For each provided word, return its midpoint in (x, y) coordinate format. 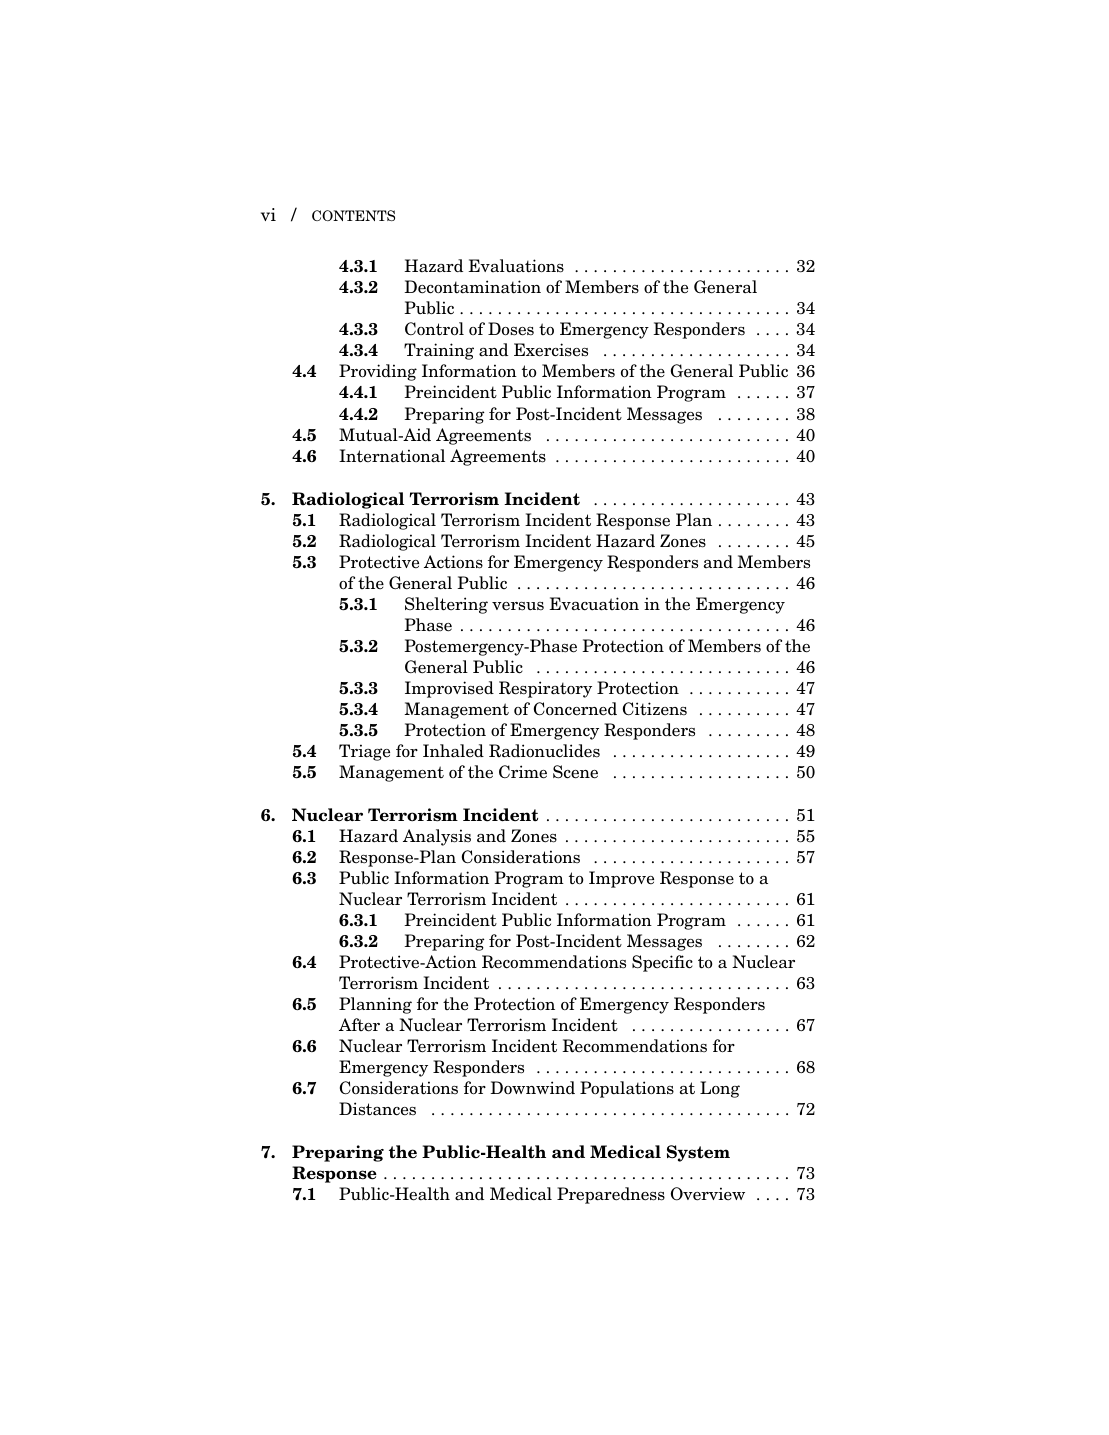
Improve (621, 879)
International (392, 456)
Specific (662, 963)
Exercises (551, 350)
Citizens (655, 709)
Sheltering (446, 605)
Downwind (532, 1088)
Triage (364, 752)
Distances (377, 1109)
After (359, 1025)
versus (518, 606)
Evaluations (516, 266)
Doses (511, 329)
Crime (523, 772)
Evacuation (594, 604)
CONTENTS (353, 215)
